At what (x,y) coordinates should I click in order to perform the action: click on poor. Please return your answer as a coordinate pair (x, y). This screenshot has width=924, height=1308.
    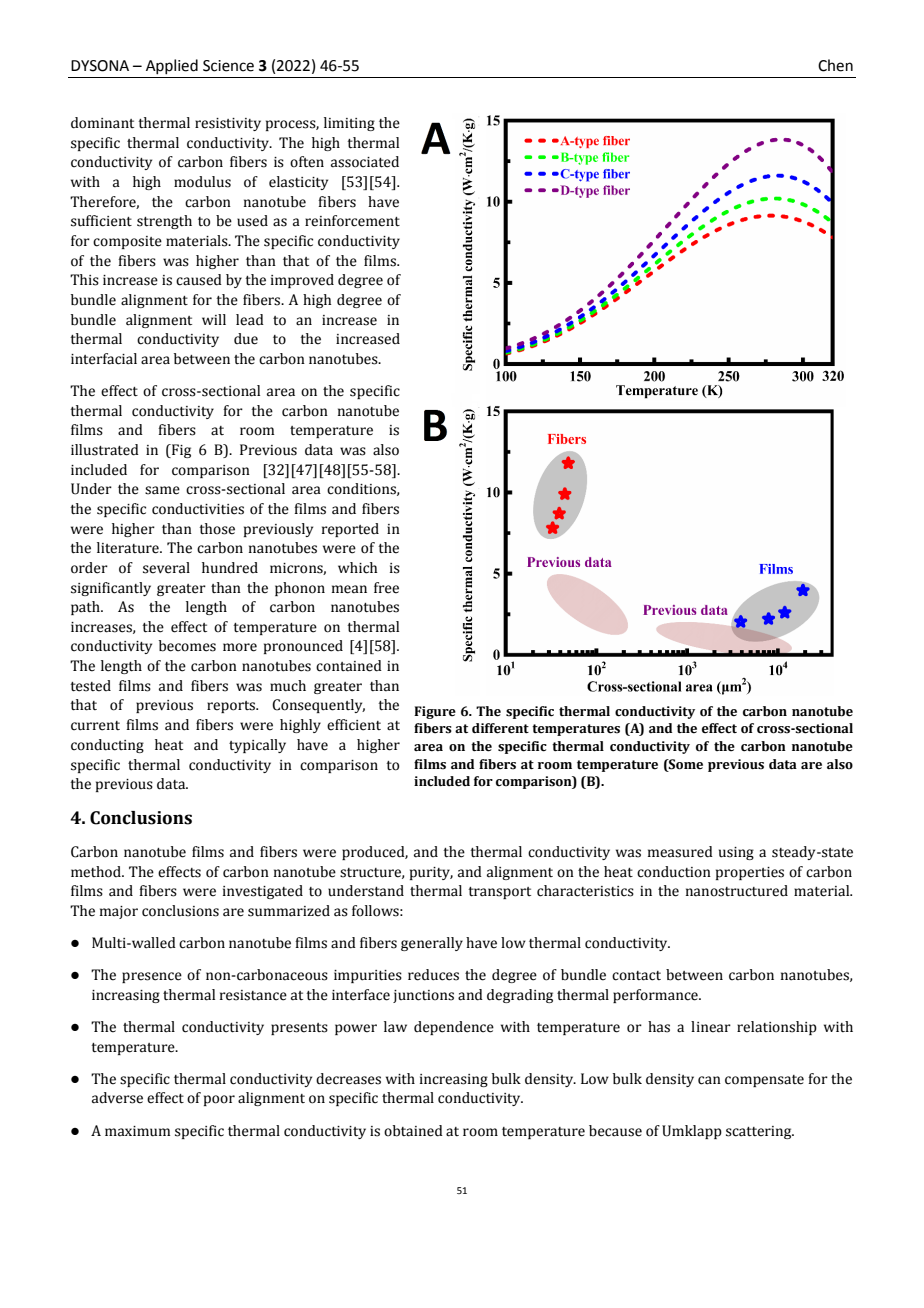
    Looking at the image, I should click on (219, 1100).
